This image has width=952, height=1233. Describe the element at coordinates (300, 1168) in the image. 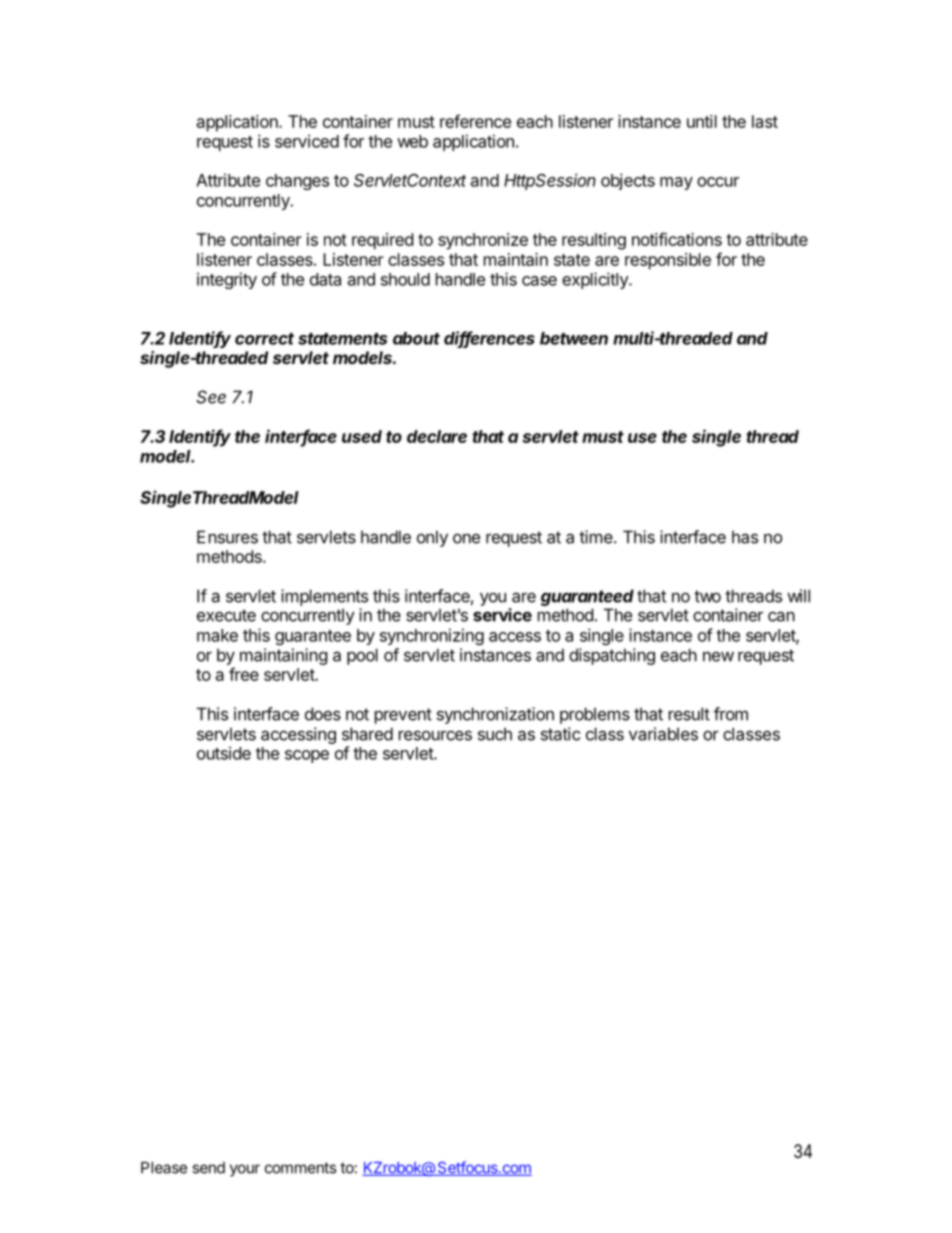

I see `comments` at that location.
